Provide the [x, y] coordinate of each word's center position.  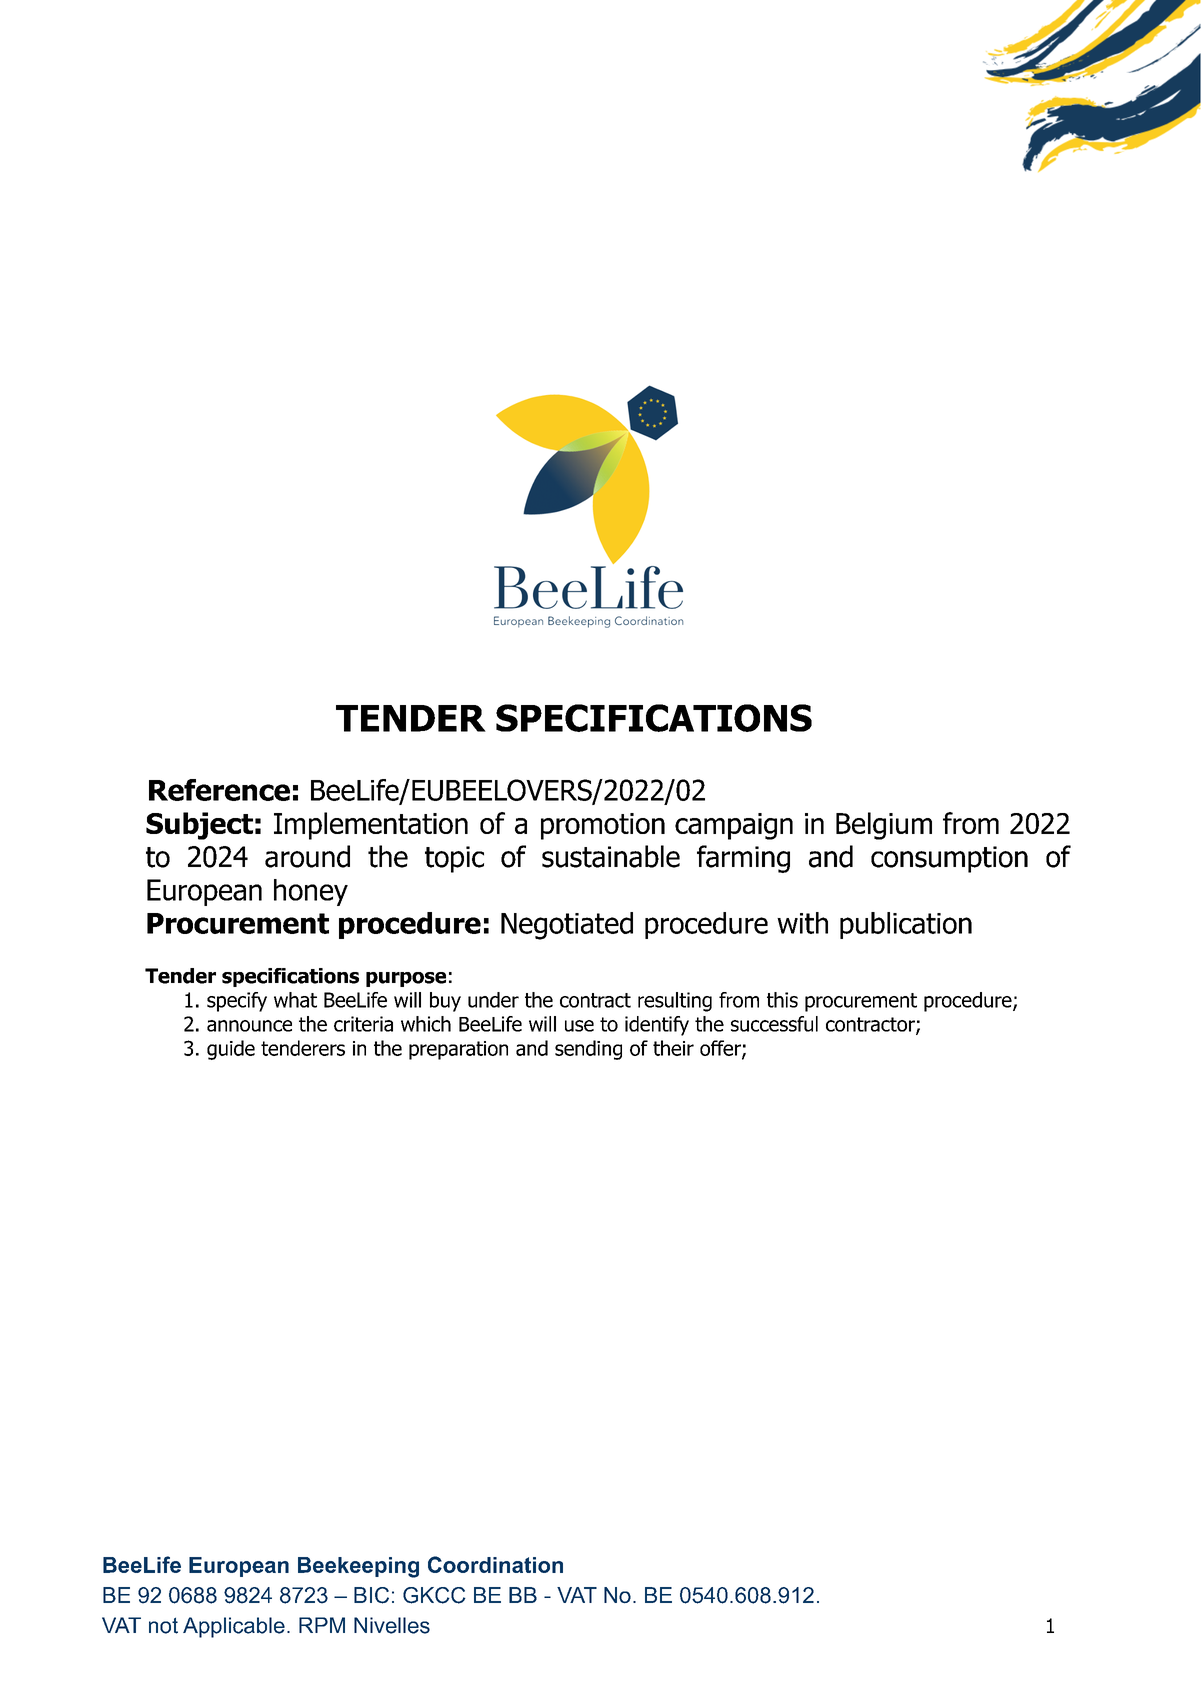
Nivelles [392, 1625]
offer [721, 1049]
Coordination [495, 1564]
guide [231, 1050]
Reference [219, 790]
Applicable [234, 1627]
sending [588, 1050]
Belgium [884, 826]
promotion [603, 826]
